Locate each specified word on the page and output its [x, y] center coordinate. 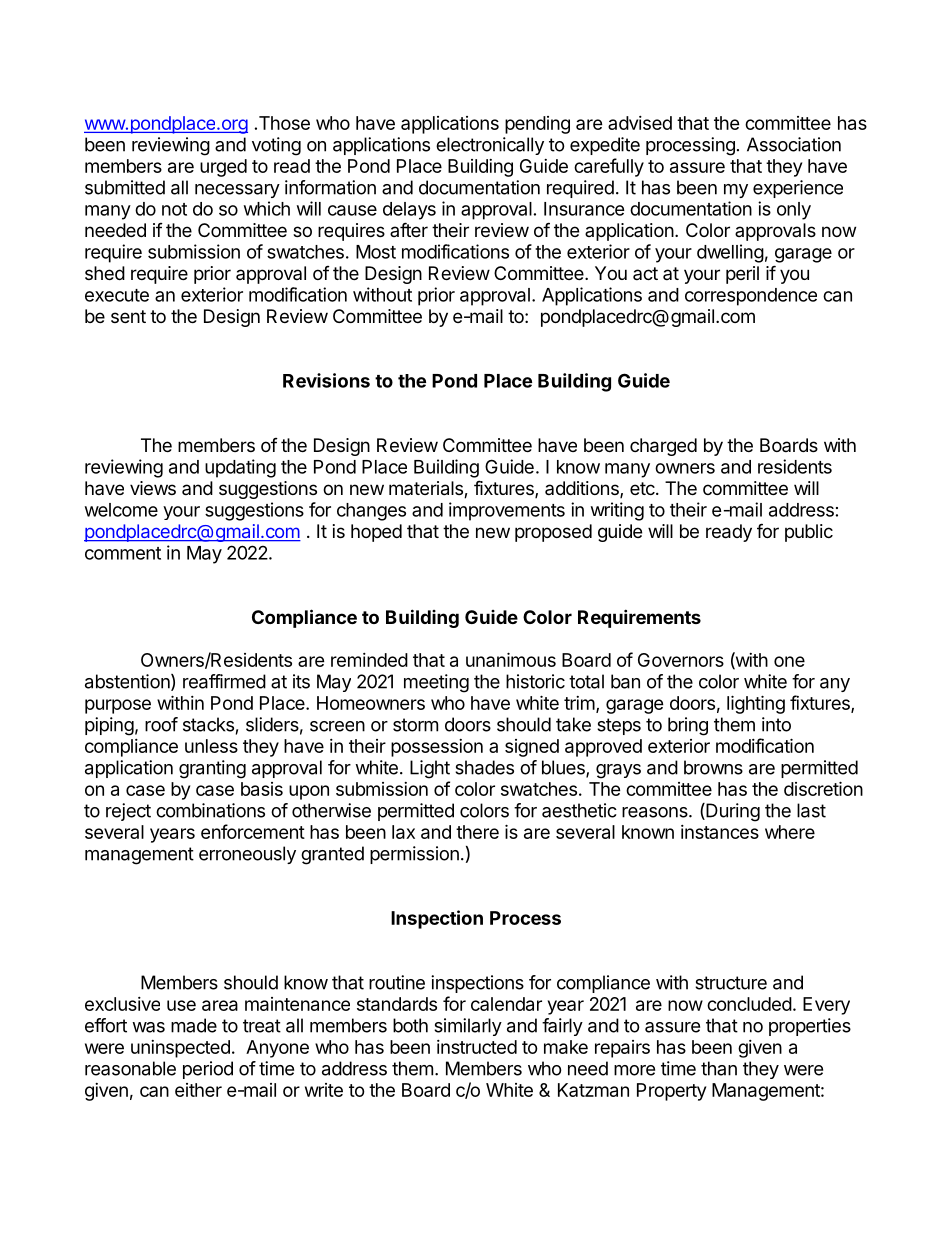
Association [794, 144]
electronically [490, 146]
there [477, 832]
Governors [681, 660]
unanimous [511, 659]
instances [720, 832]
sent [128, 316]
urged [223, 168]
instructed [477, 1047]
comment [123, 553]
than [719, 1068]
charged [663, 447]
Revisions [326, 380]
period [208, 1070]
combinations [210, 810]
